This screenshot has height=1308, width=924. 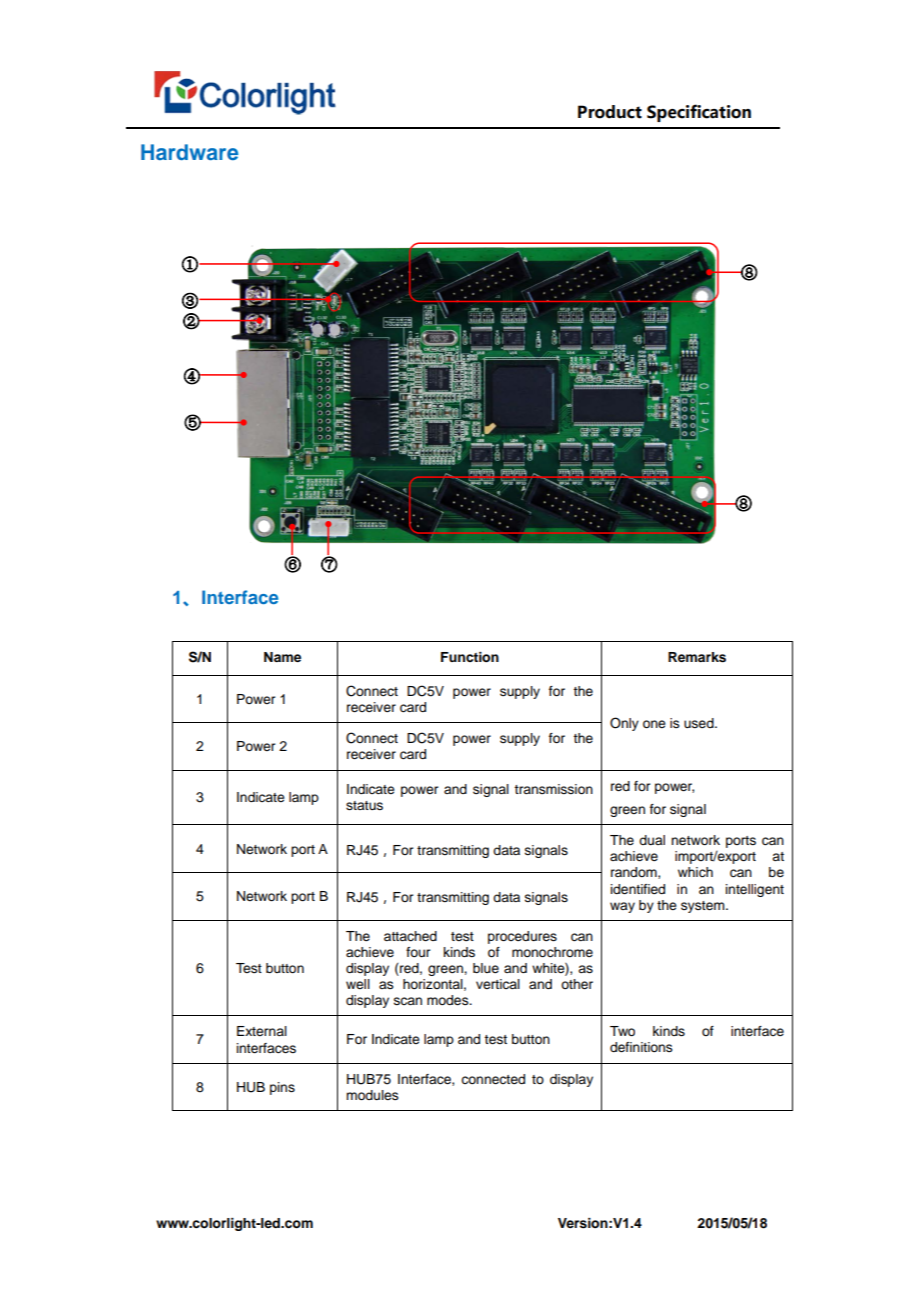 What do you see at coordinates (189, 152) in the screenshot?
I see `Hardware` at bounding box center [189, 152].
